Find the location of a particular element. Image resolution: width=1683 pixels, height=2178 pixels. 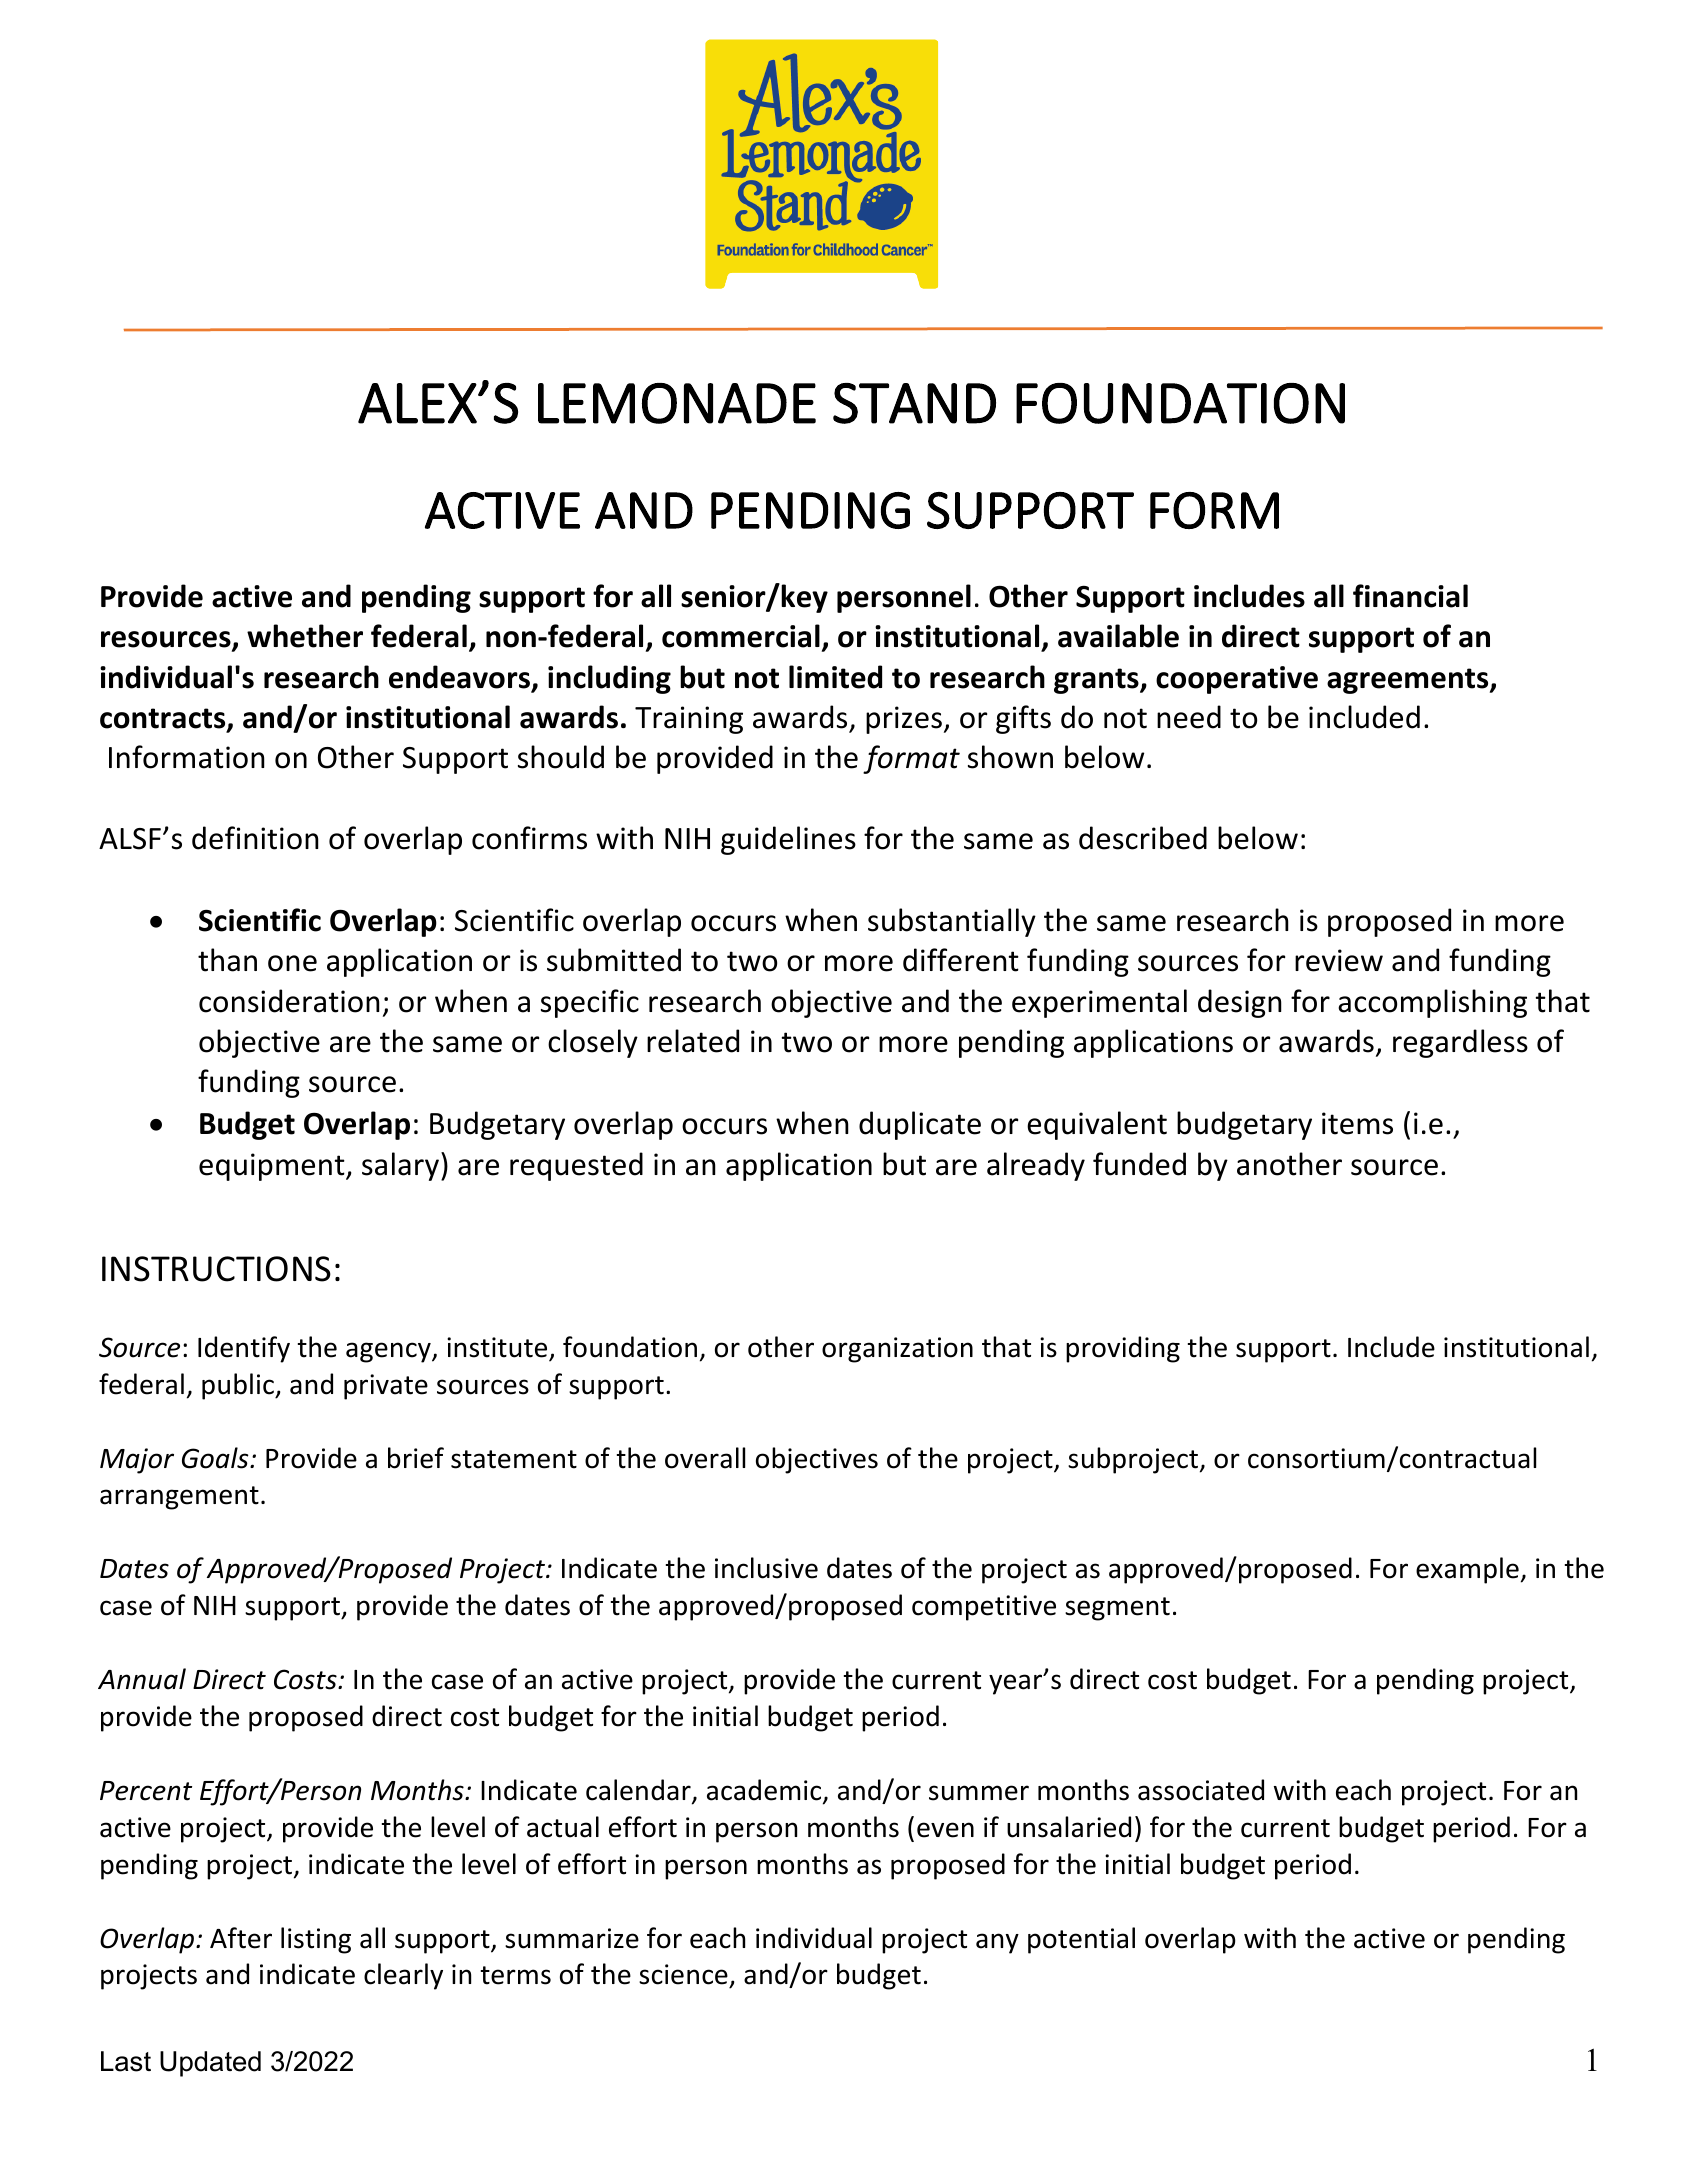

Updated is located at coordinates (210, 2064).
